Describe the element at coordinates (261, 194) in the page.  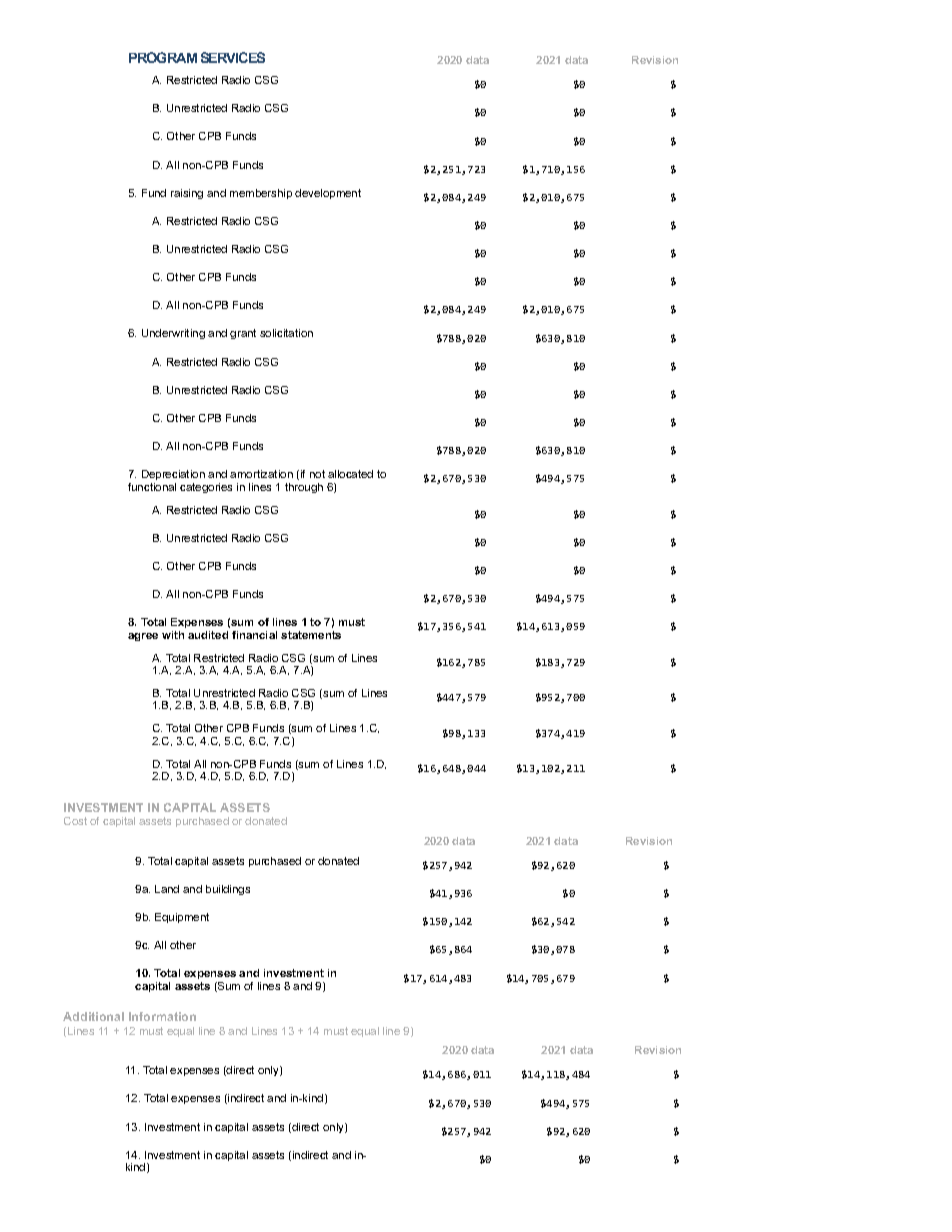
I see `membership` at that location.
